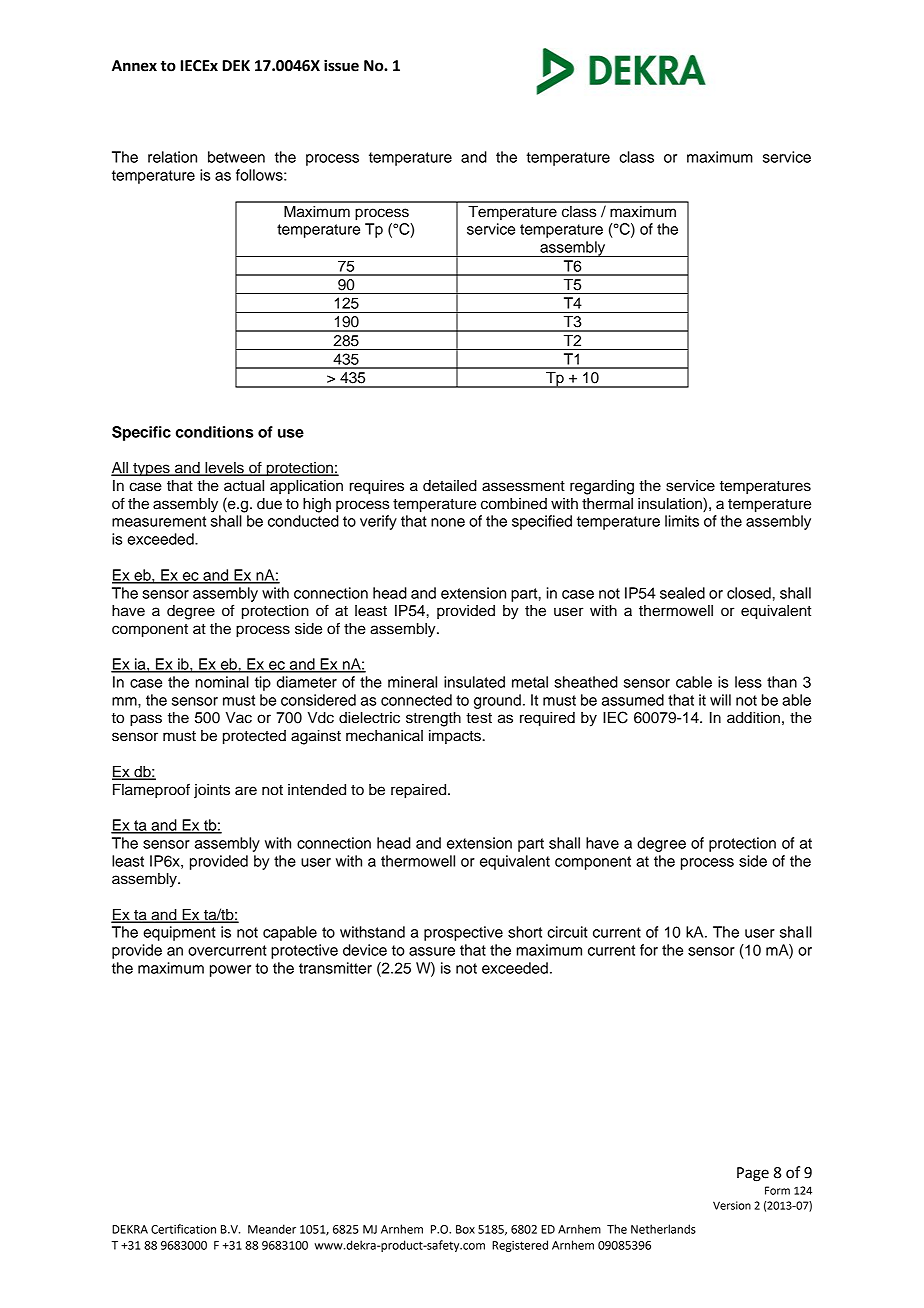 Image resolution: width=924 pixels, height=1308 pixels. What do you see at coordinates (450, 486) in the document?
I see `detailed` at bounding box center [450, 486].
